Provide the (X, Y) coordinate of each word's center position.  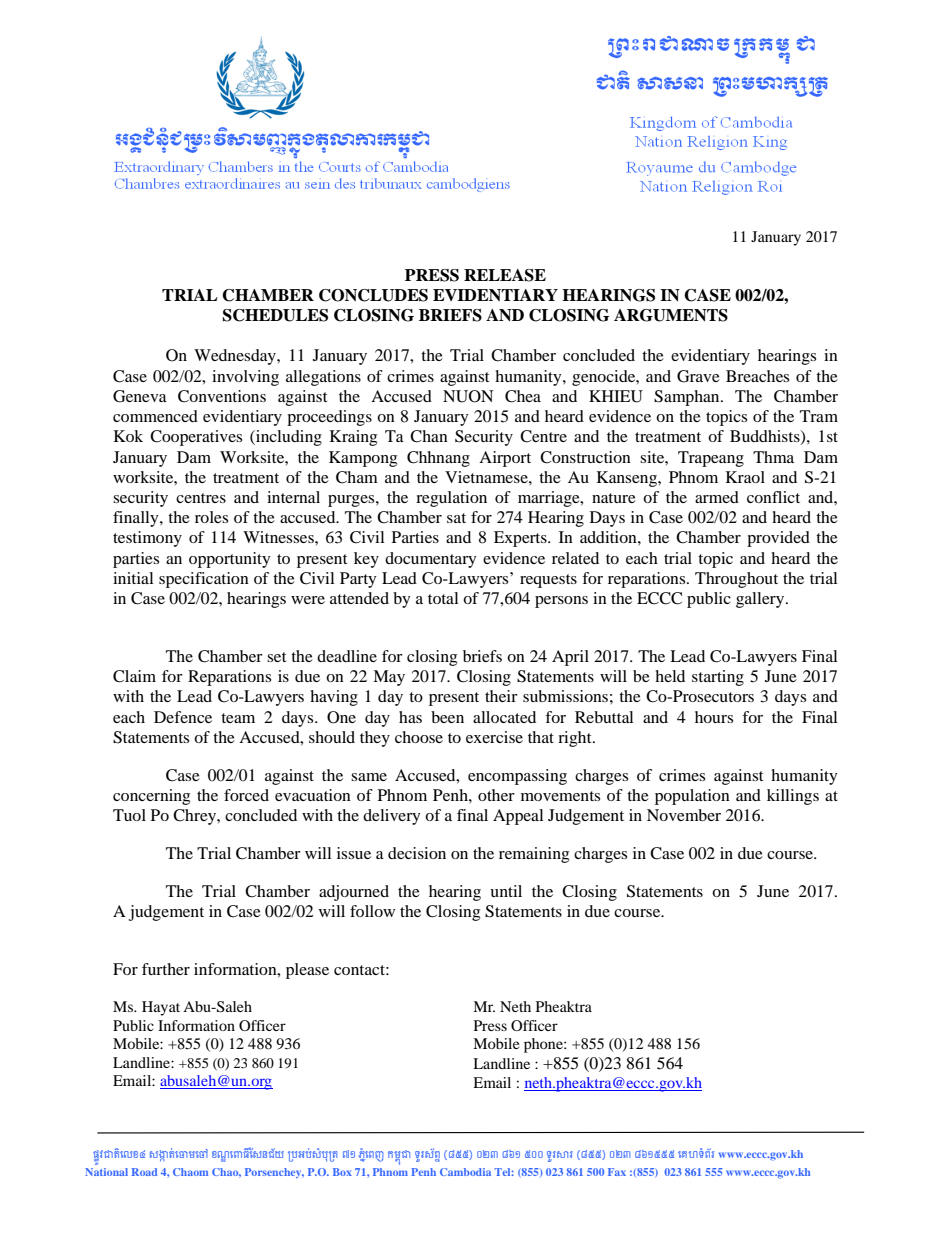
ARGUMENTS (671, 315)
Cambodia (465, 1172)
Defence (183, 717)
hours (714, 717)
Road (144, 1172)
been (447, 717)
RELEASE (505, 275)
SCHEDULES (275, 315)
